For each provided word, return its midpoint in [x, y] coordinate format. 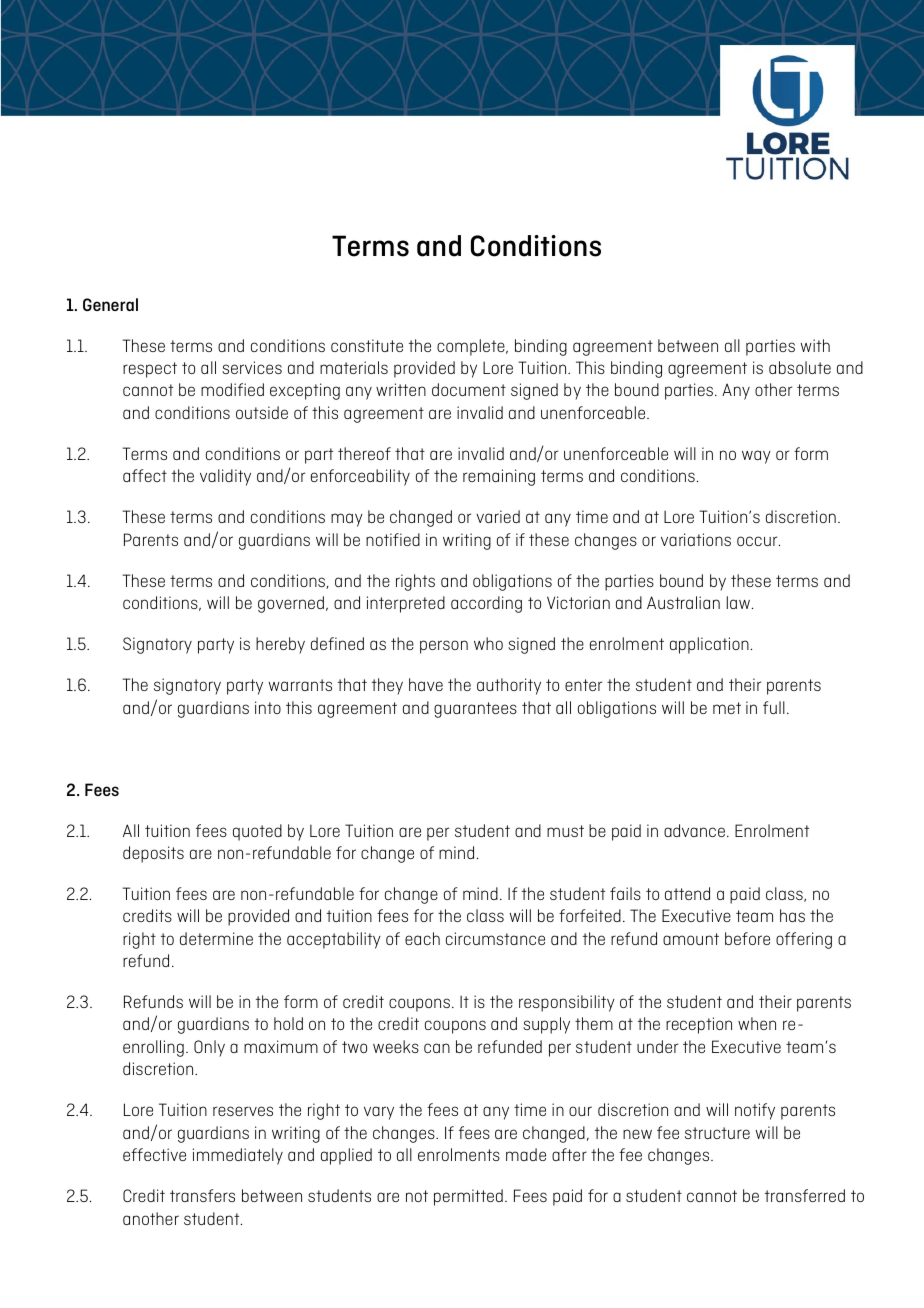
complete [472, 347]
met [727, 708]
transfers [202, 1195]
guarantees [475, 710]
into [268, 707]
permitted [468, 1197]
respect [150, 370]
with [815, 345]
